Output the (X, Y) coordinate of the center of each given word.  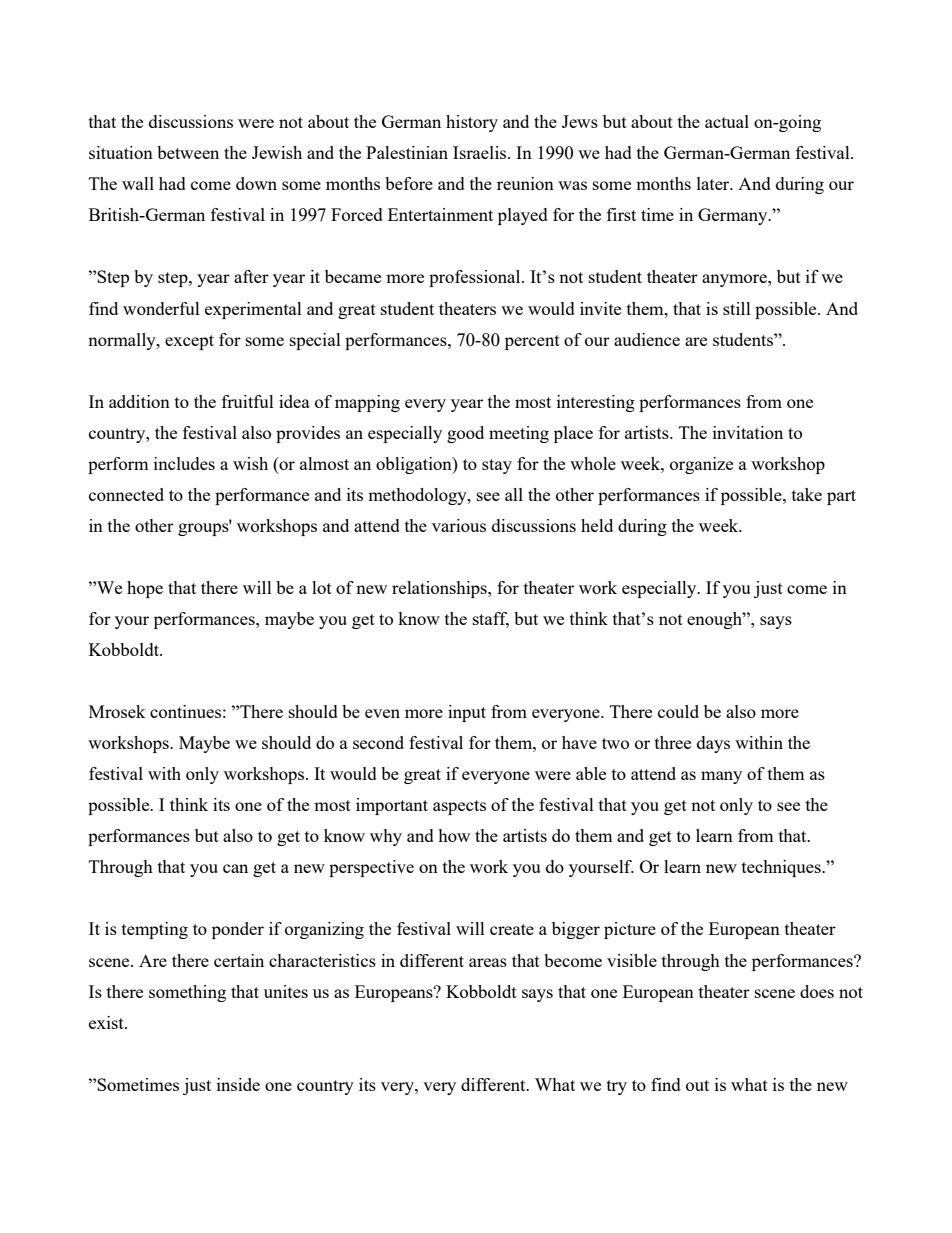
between (188, 152)
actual (727, 121)
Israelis (481, 152)
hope (145, 589)
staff (491, 620)
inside (238, 1084)
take (807, 494)
